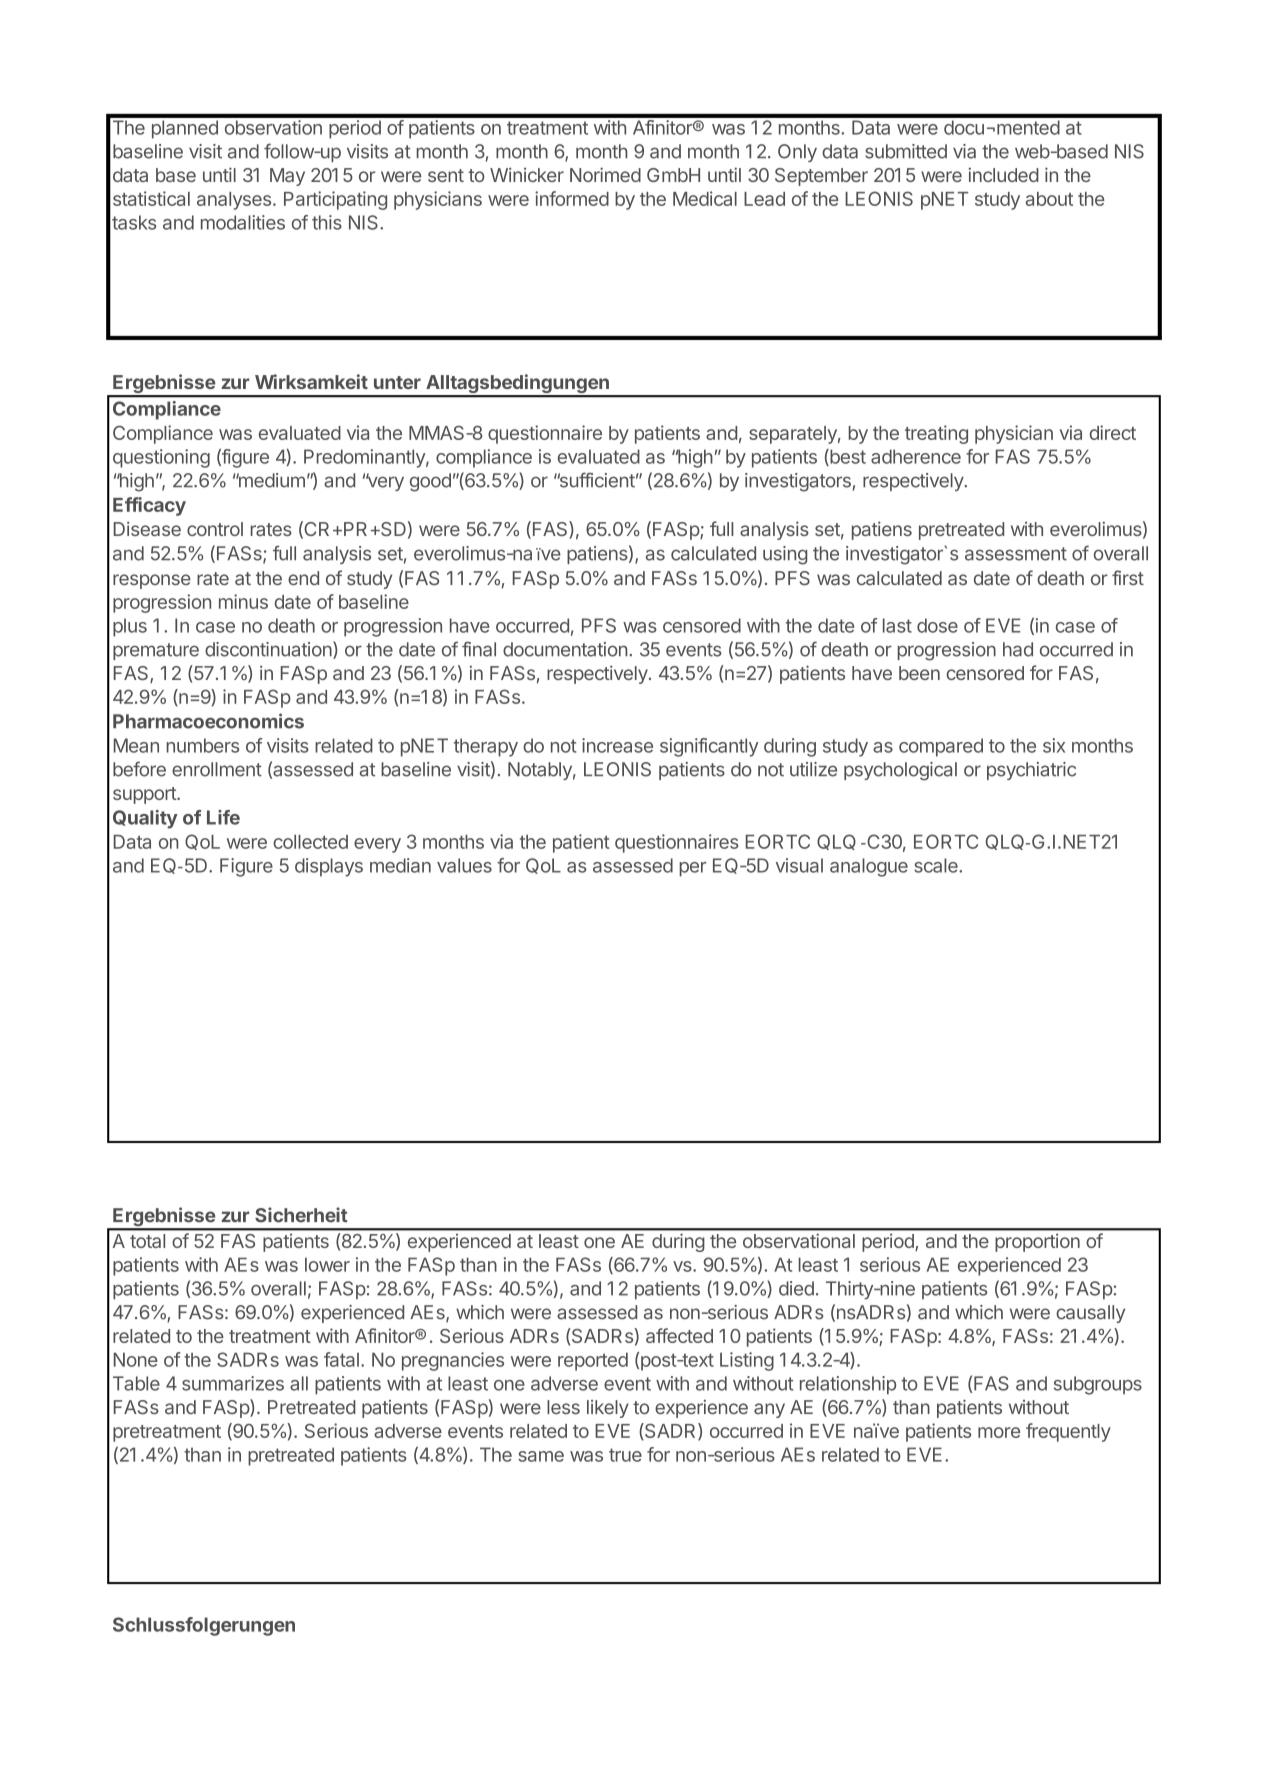 The width and height of the screenshot is (1266, 1791). Describe the element at coordinates (234, 201) in the screenshot. I see `analyses` at that location.
